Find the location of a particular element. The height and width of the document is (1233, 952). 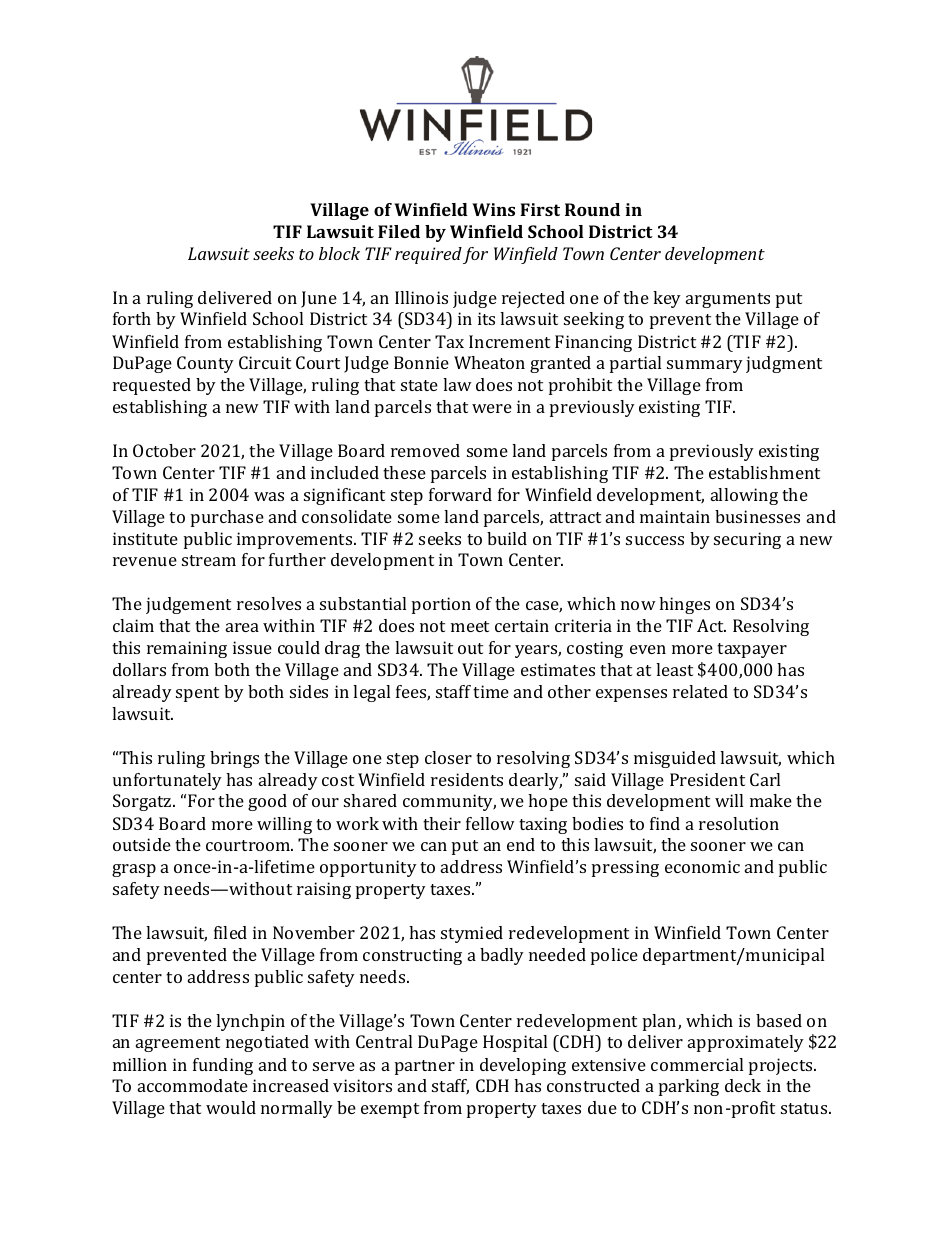

resolution is located at coordinates (739, 823).
